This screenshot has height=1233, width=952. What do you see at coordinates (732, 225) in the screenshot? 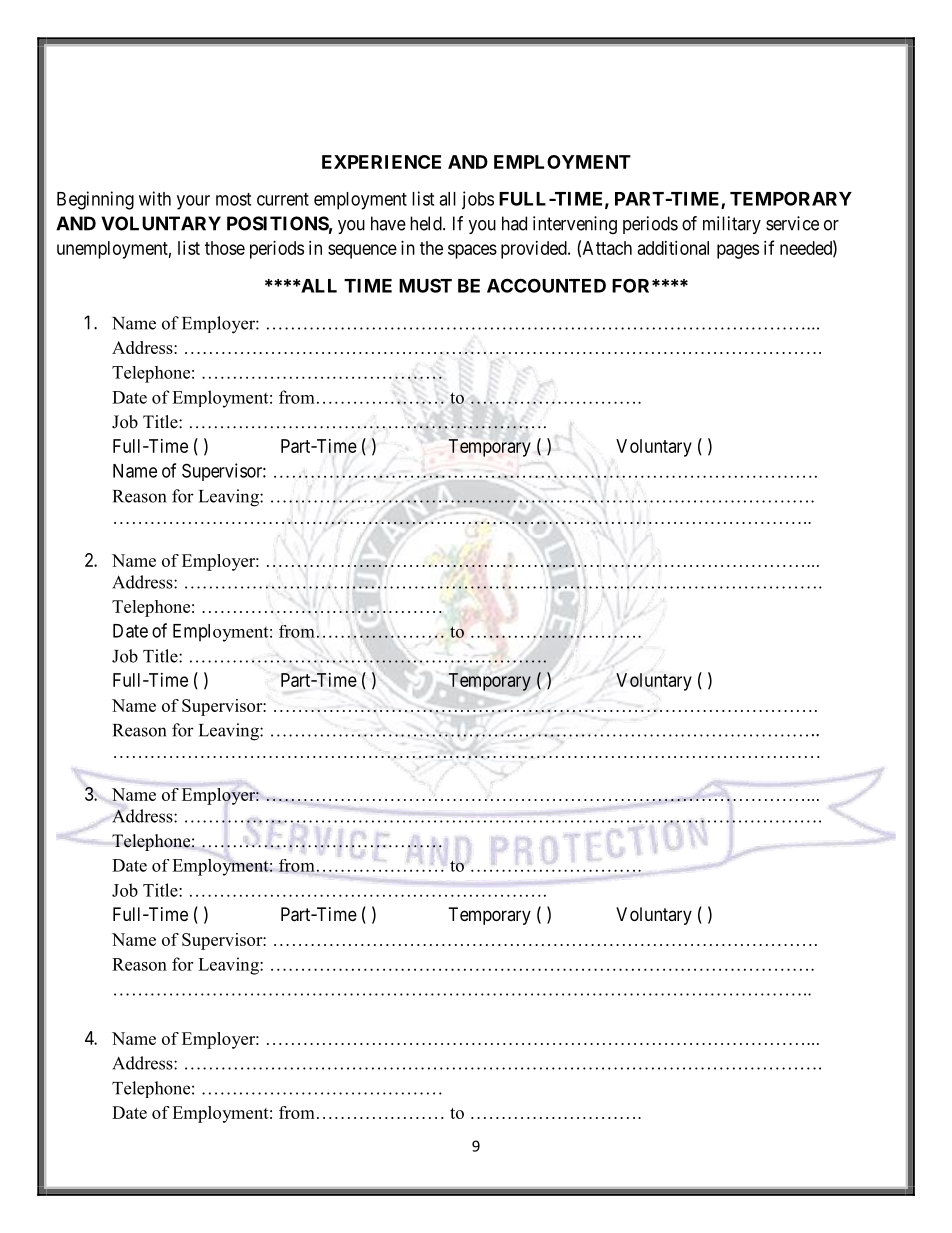
I see `military` at bounding box center [732, 225].
